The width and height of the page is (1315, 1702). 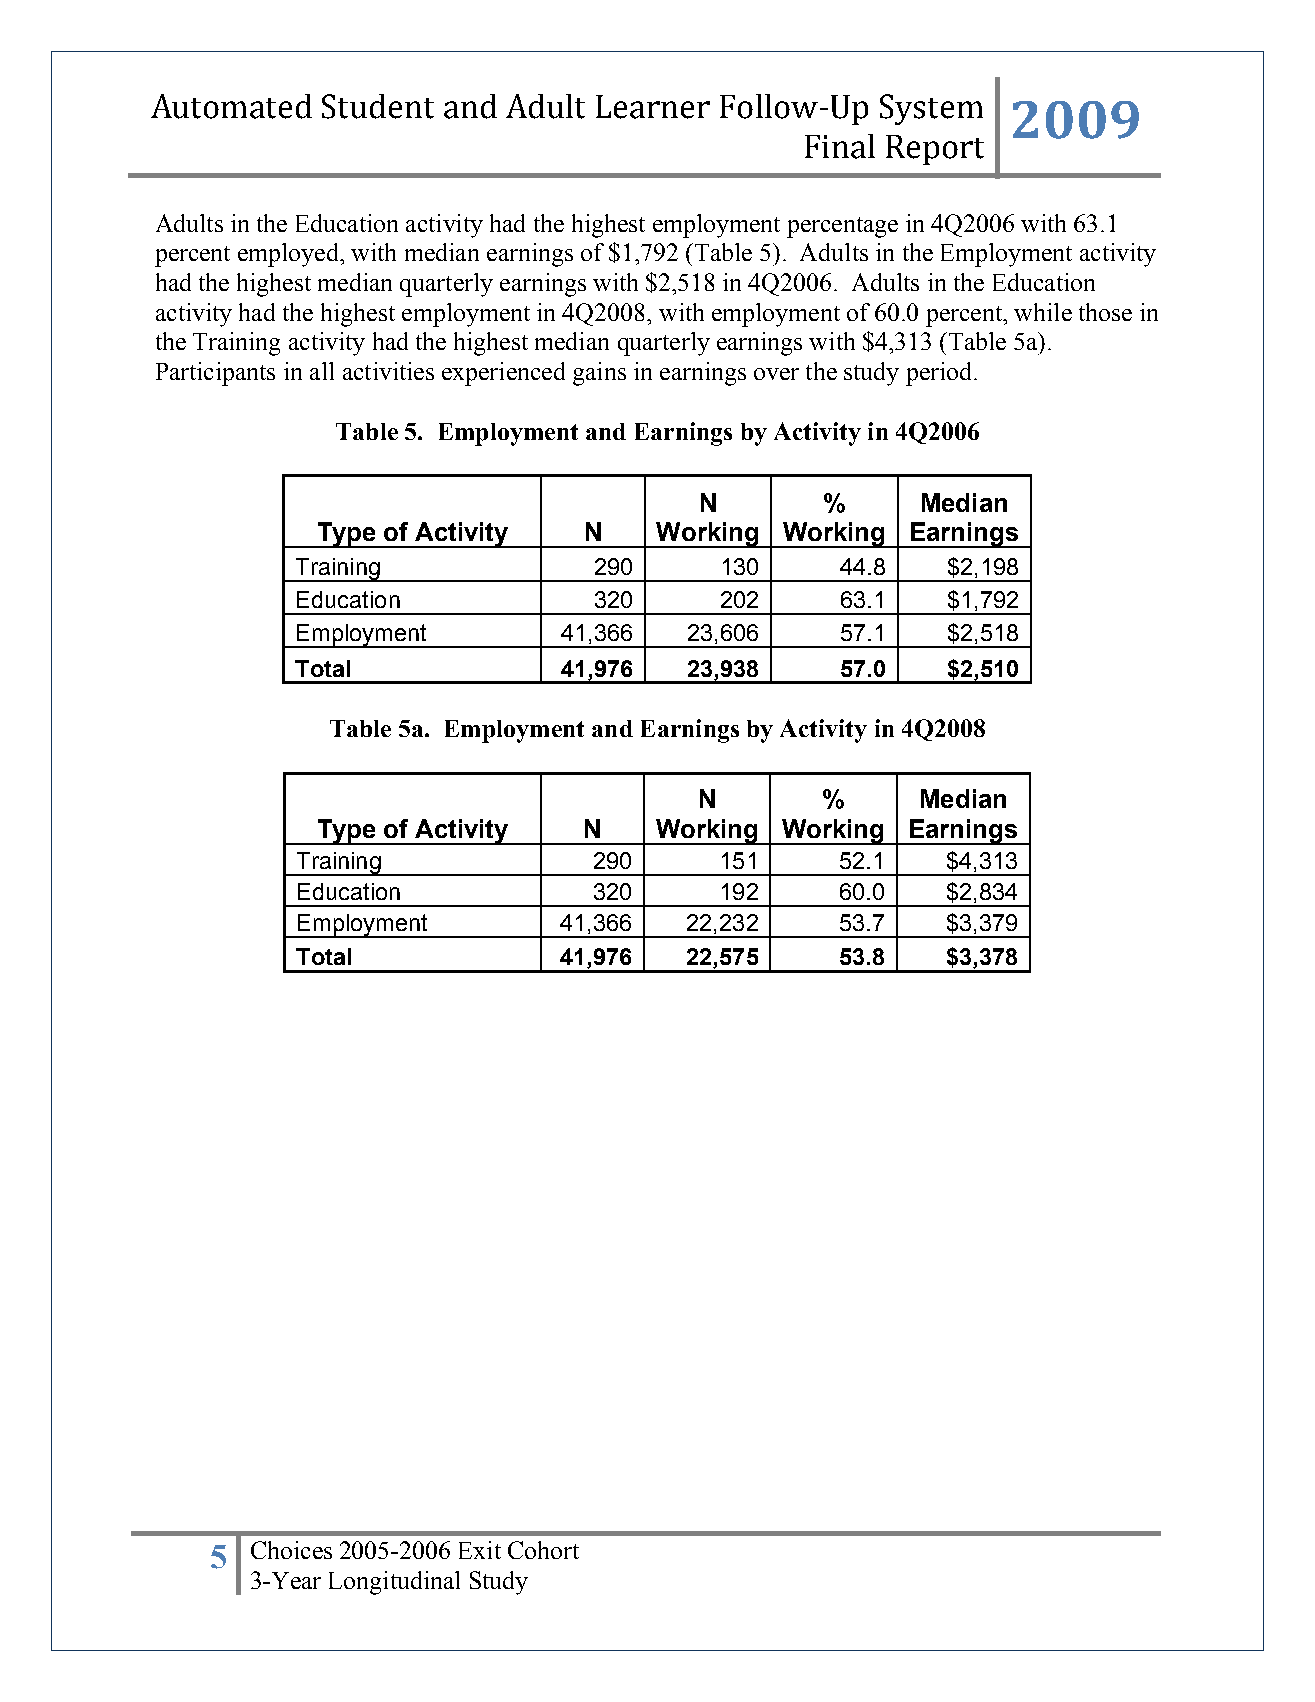 What do you see at coordinates (378, 106) in the page?
I see `Student` at bounding box center [378, 106].
